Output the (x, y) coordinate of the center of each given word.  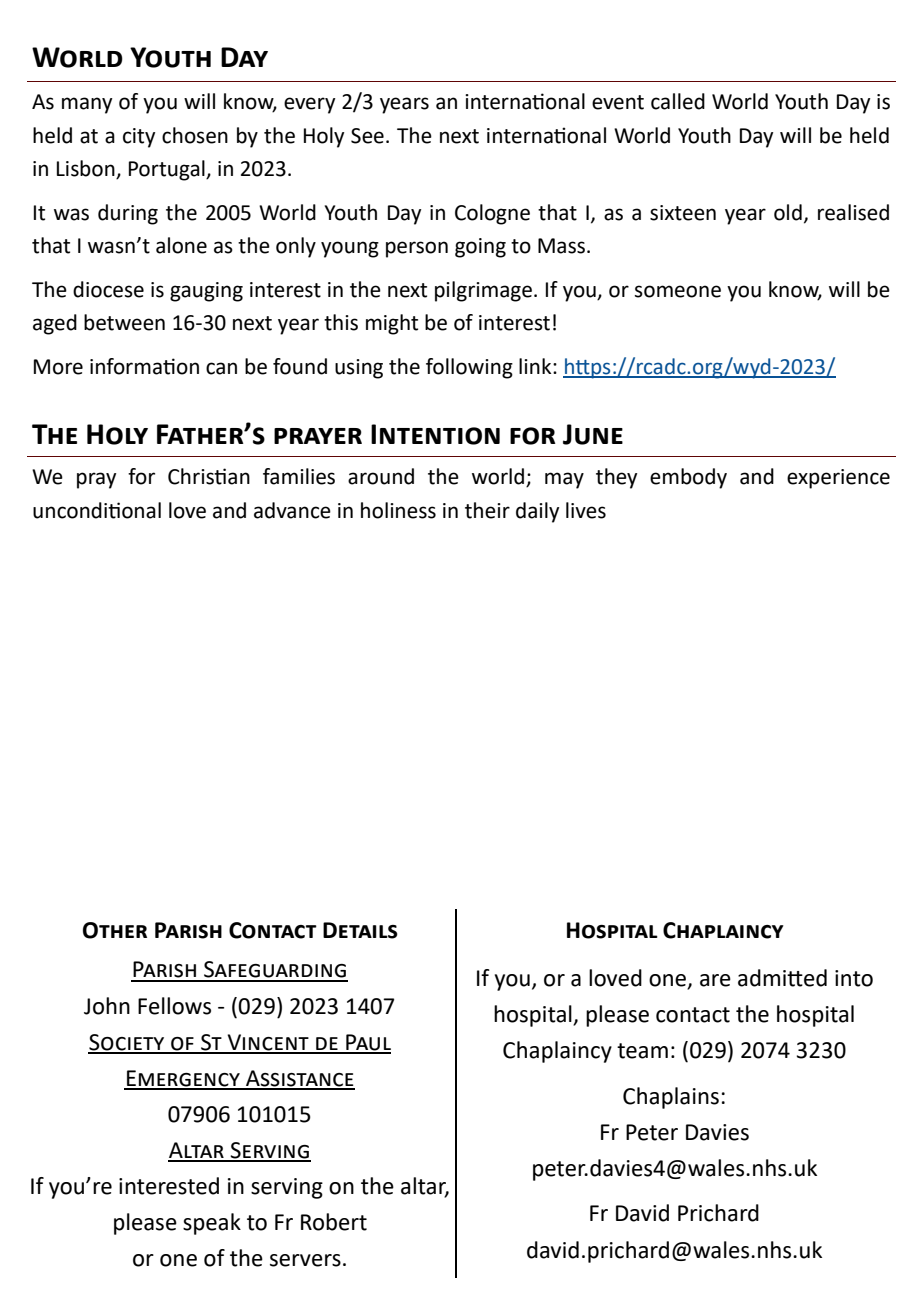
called (678, 101)
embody (688, 478)
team (642, 1051)
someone (678, 291)
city (139, 138)
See (367, 136)
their (487, 510)
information (144, 366)
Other (115, 930)
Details (360, 930)
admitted (782, 978)
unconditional (97, 510)
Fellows (174, 1006)
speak (212, 1224)
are (715, 980)
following (469, 368)
